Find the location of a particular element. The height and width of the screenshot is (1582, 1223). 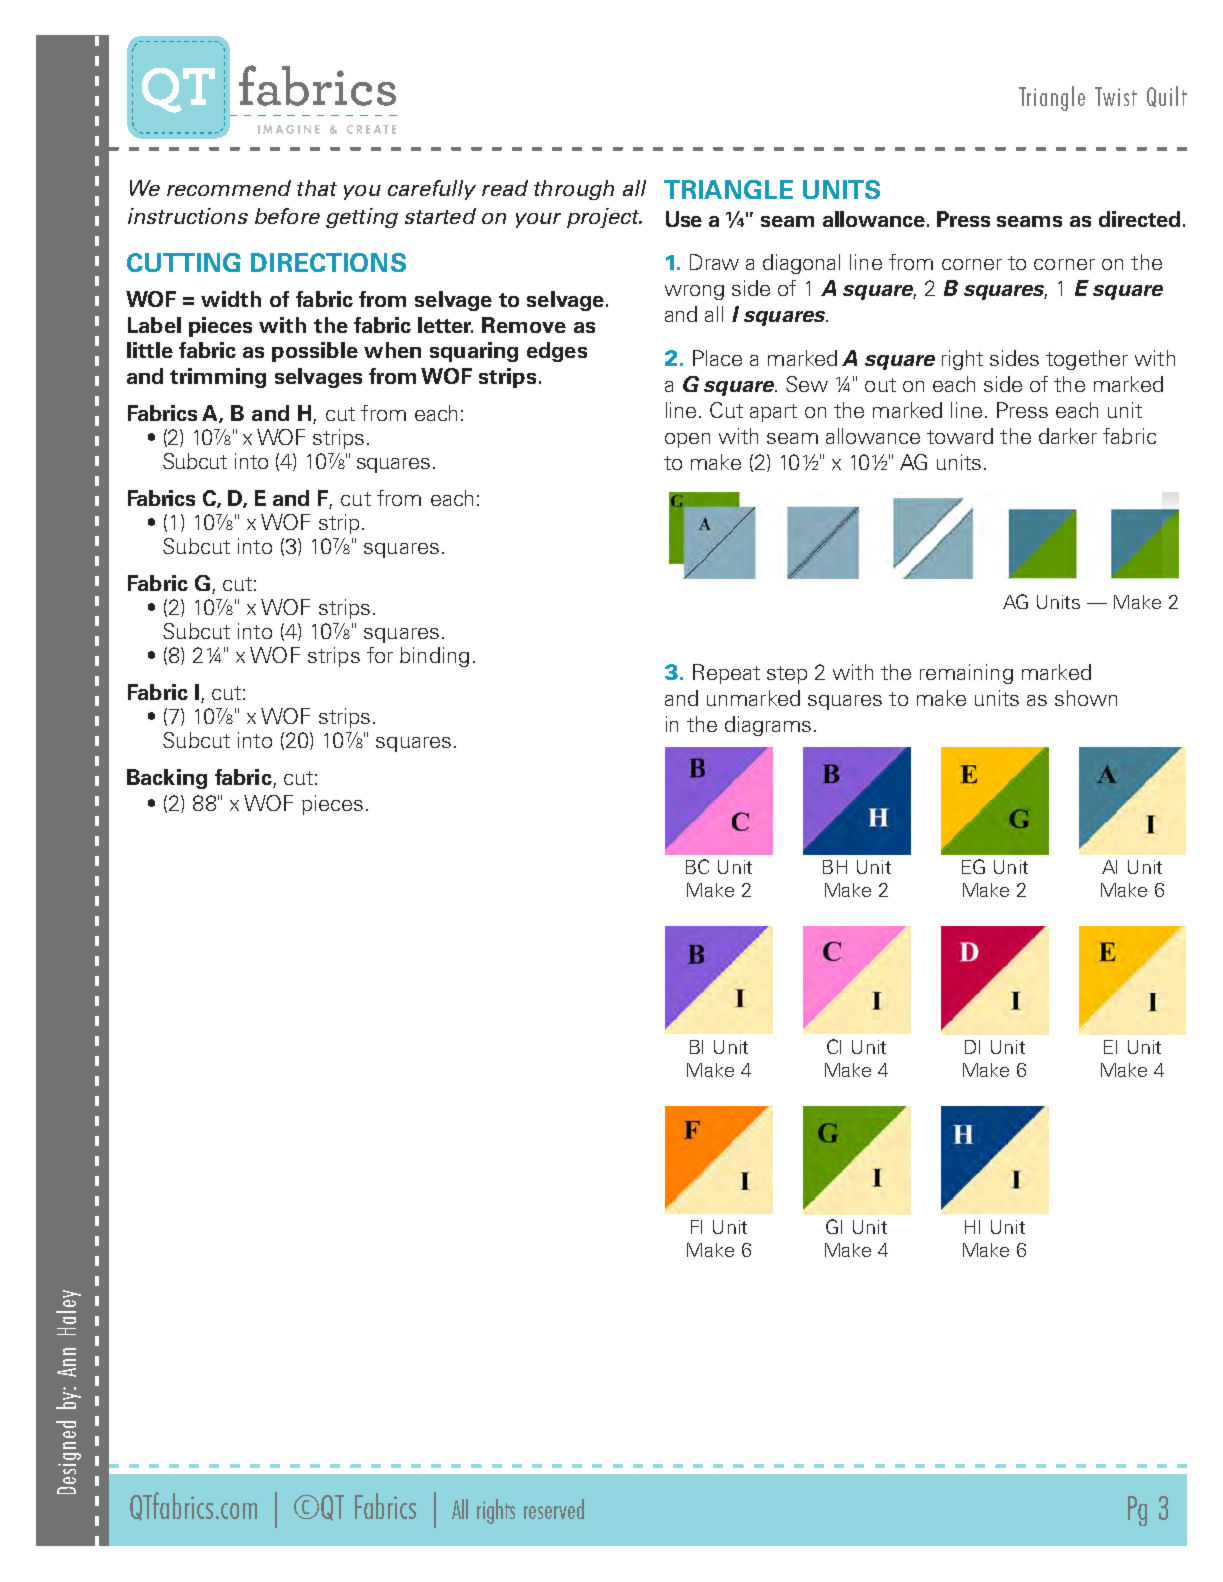

recommend is located at coordinates (229, 188).
